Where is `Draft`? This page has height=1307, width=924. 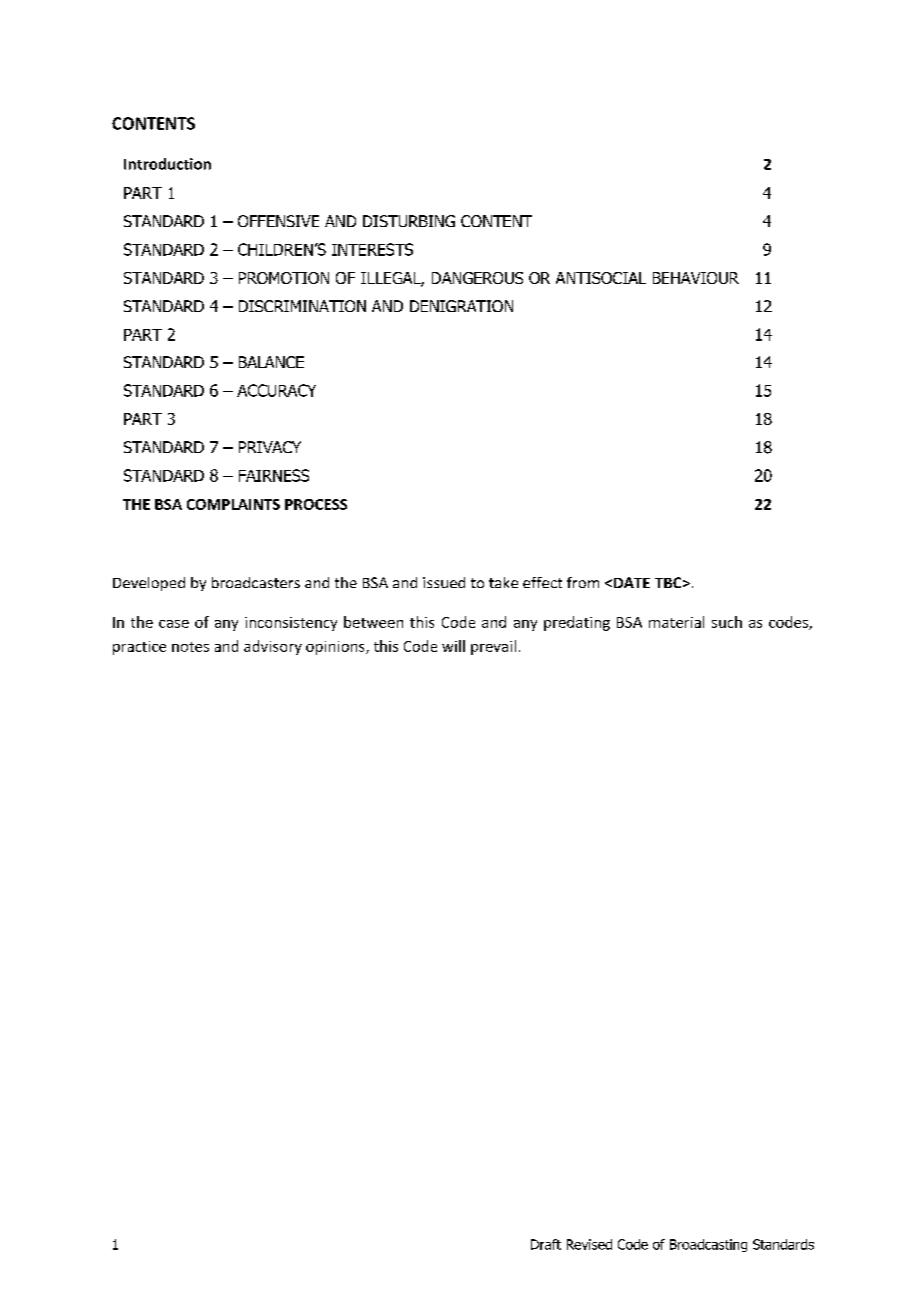
Draft is located at coordinates (546, 1244).
